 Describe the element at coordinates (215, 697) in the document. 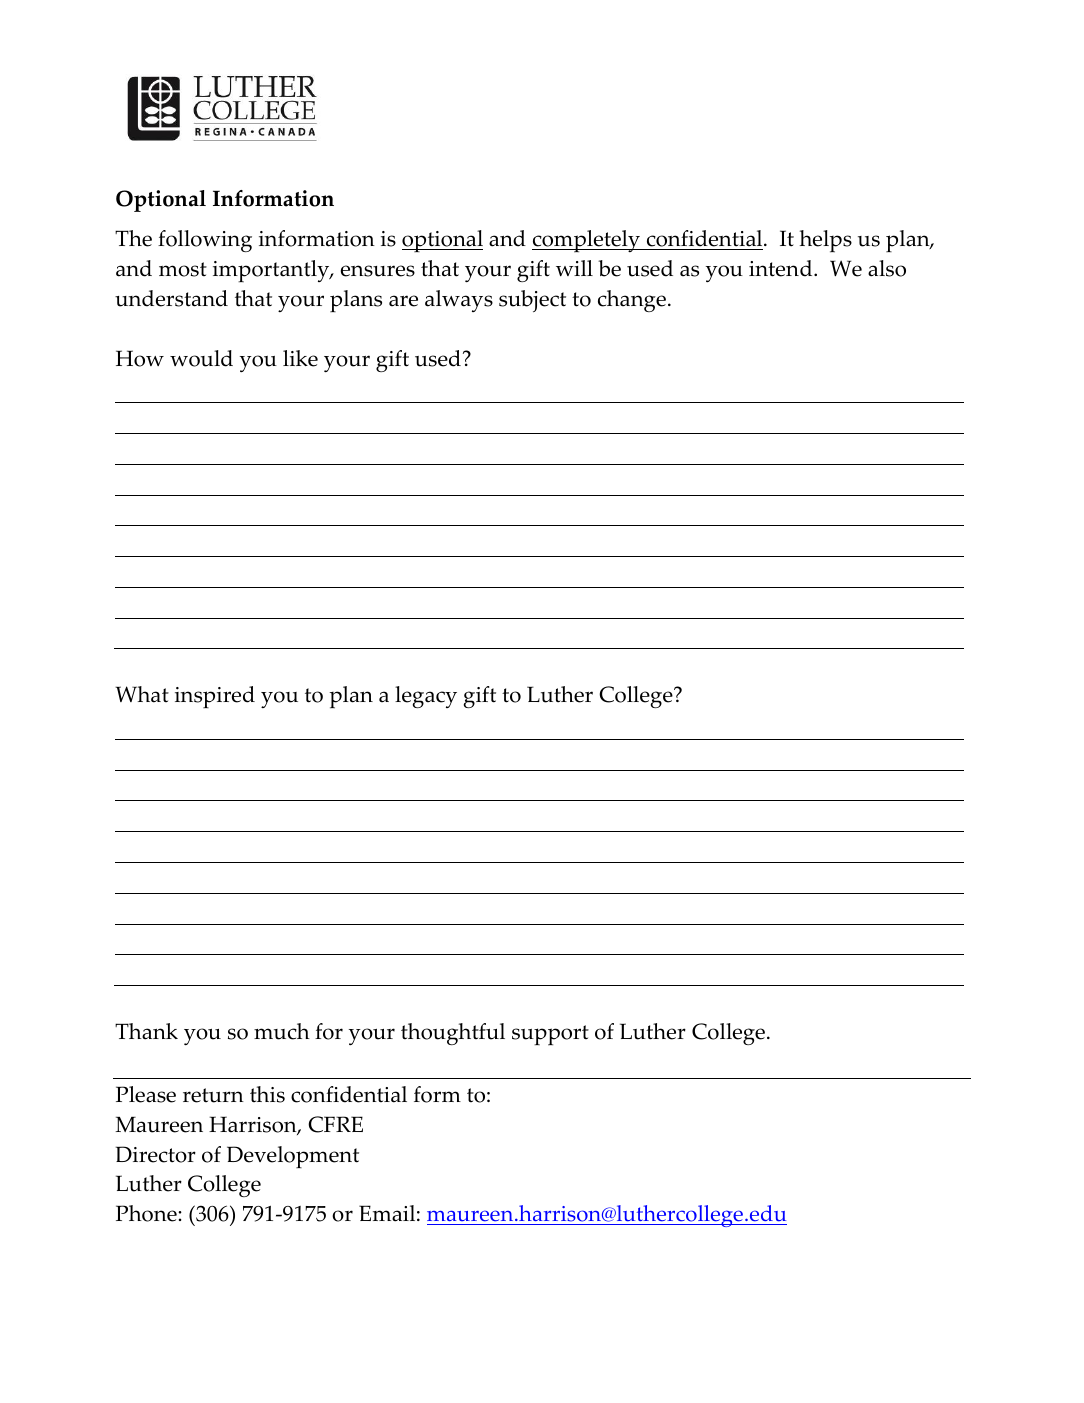

I see `inspired` at that location.
